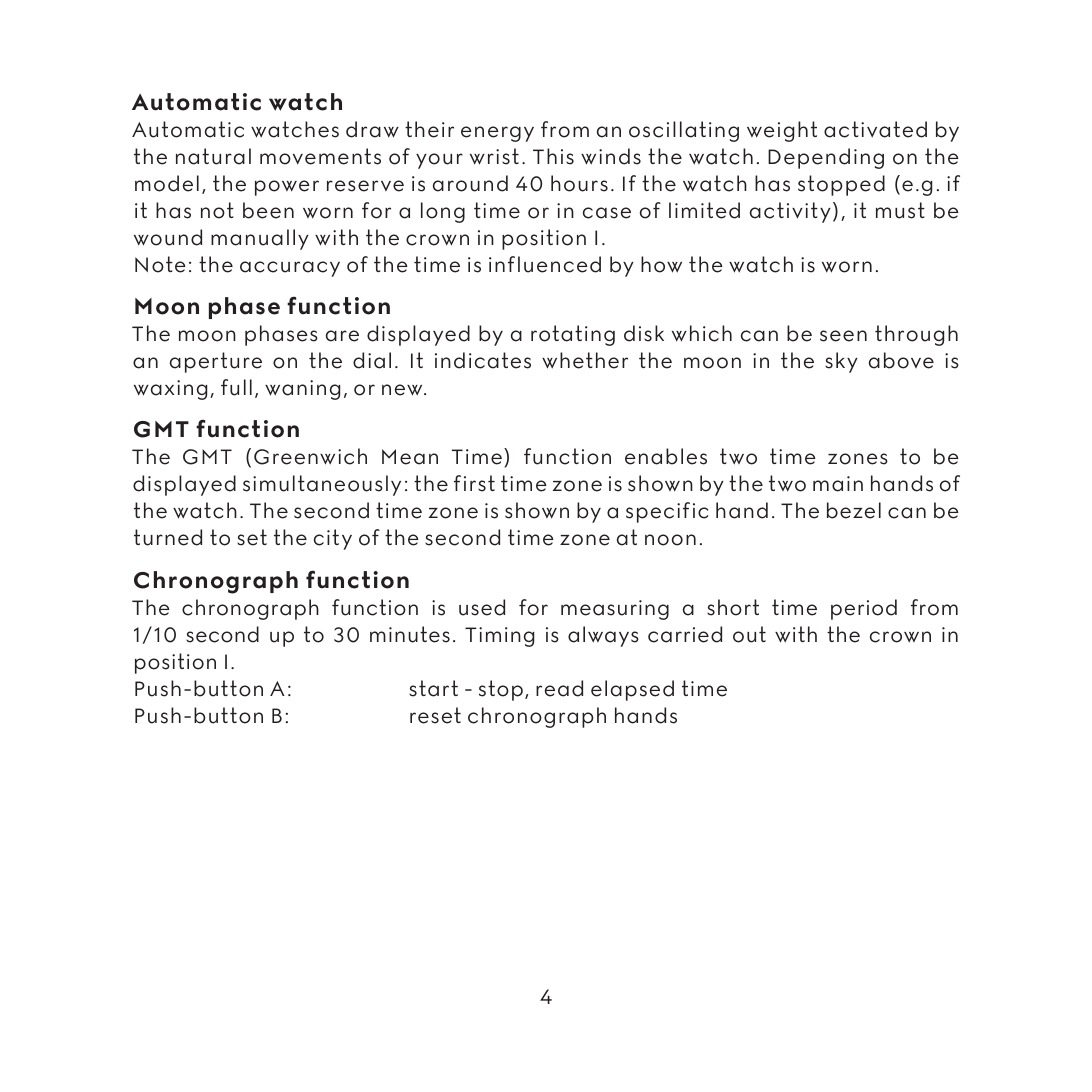  I want to click on start, so click(433, 688).
